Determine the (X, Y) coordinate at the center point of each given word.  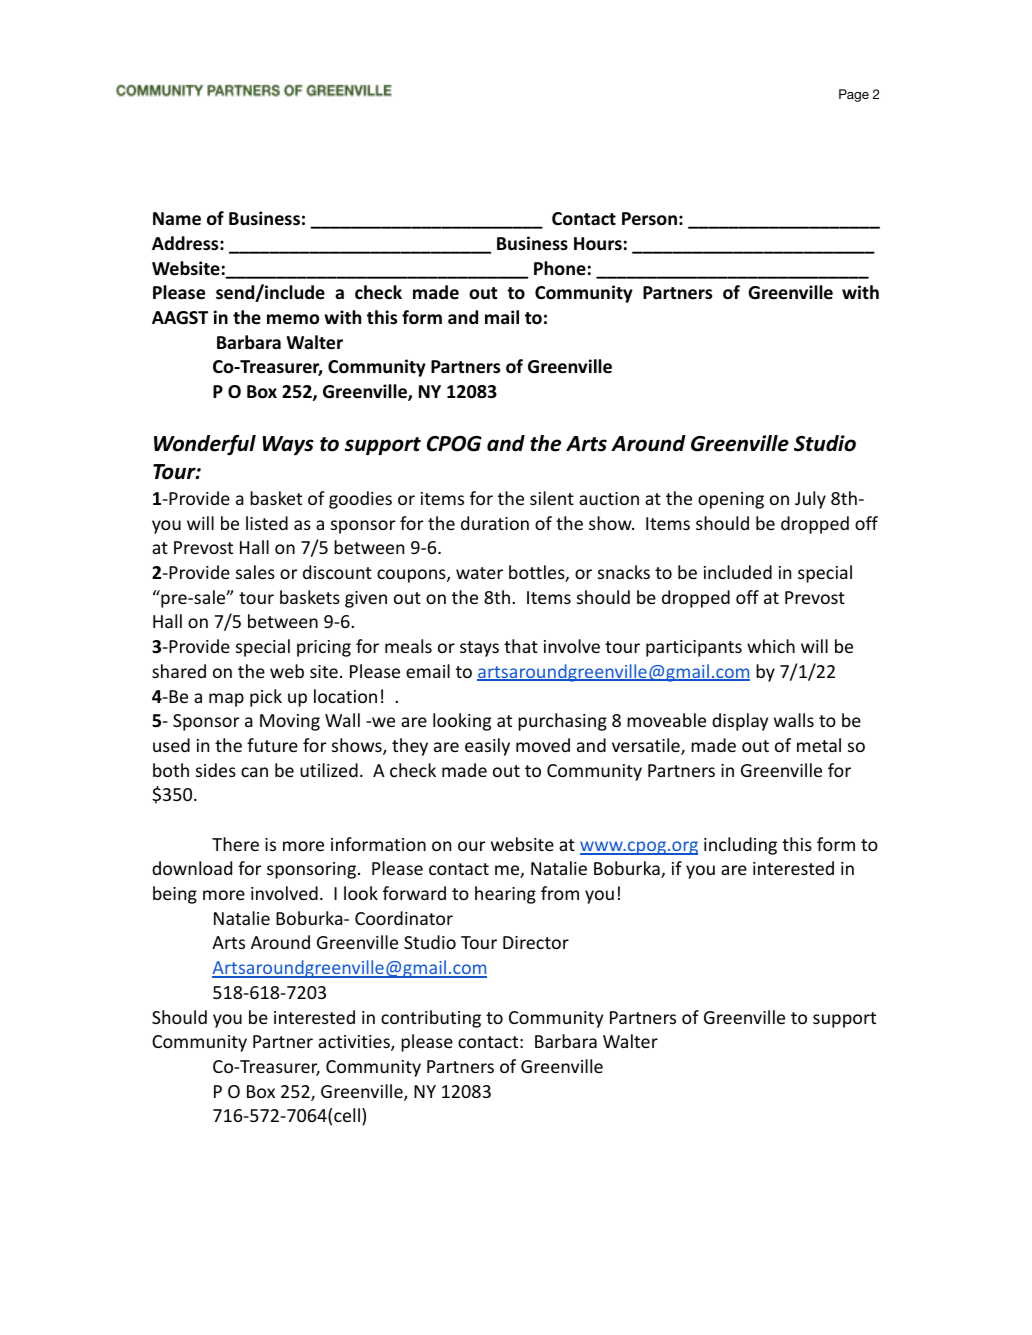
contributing (431, 1019)
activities (355, 1043)
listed (267, 523)
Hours (598, 244)
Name (177, 218)
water (479, 573)
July (810, 500)
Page (854, 95)
